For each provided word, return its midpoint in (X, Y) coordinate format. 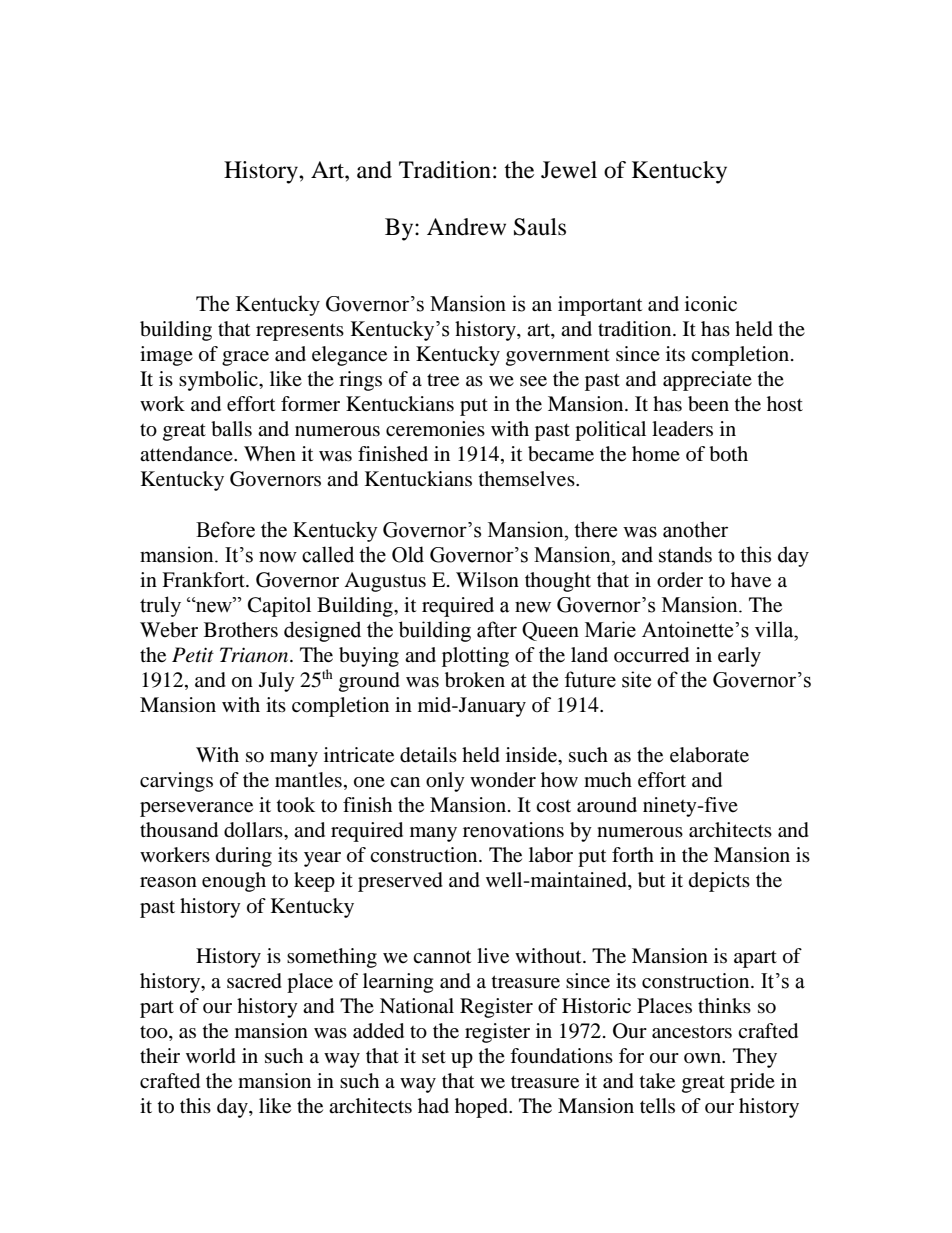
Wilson (487, 580)
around (607, 805)
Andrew (466, 227)
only (445, 782)
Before (225, 529)
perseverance (196, 809)
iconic (711, 304)
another (695, 529)
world (211, 1056)
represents (300, 332)
